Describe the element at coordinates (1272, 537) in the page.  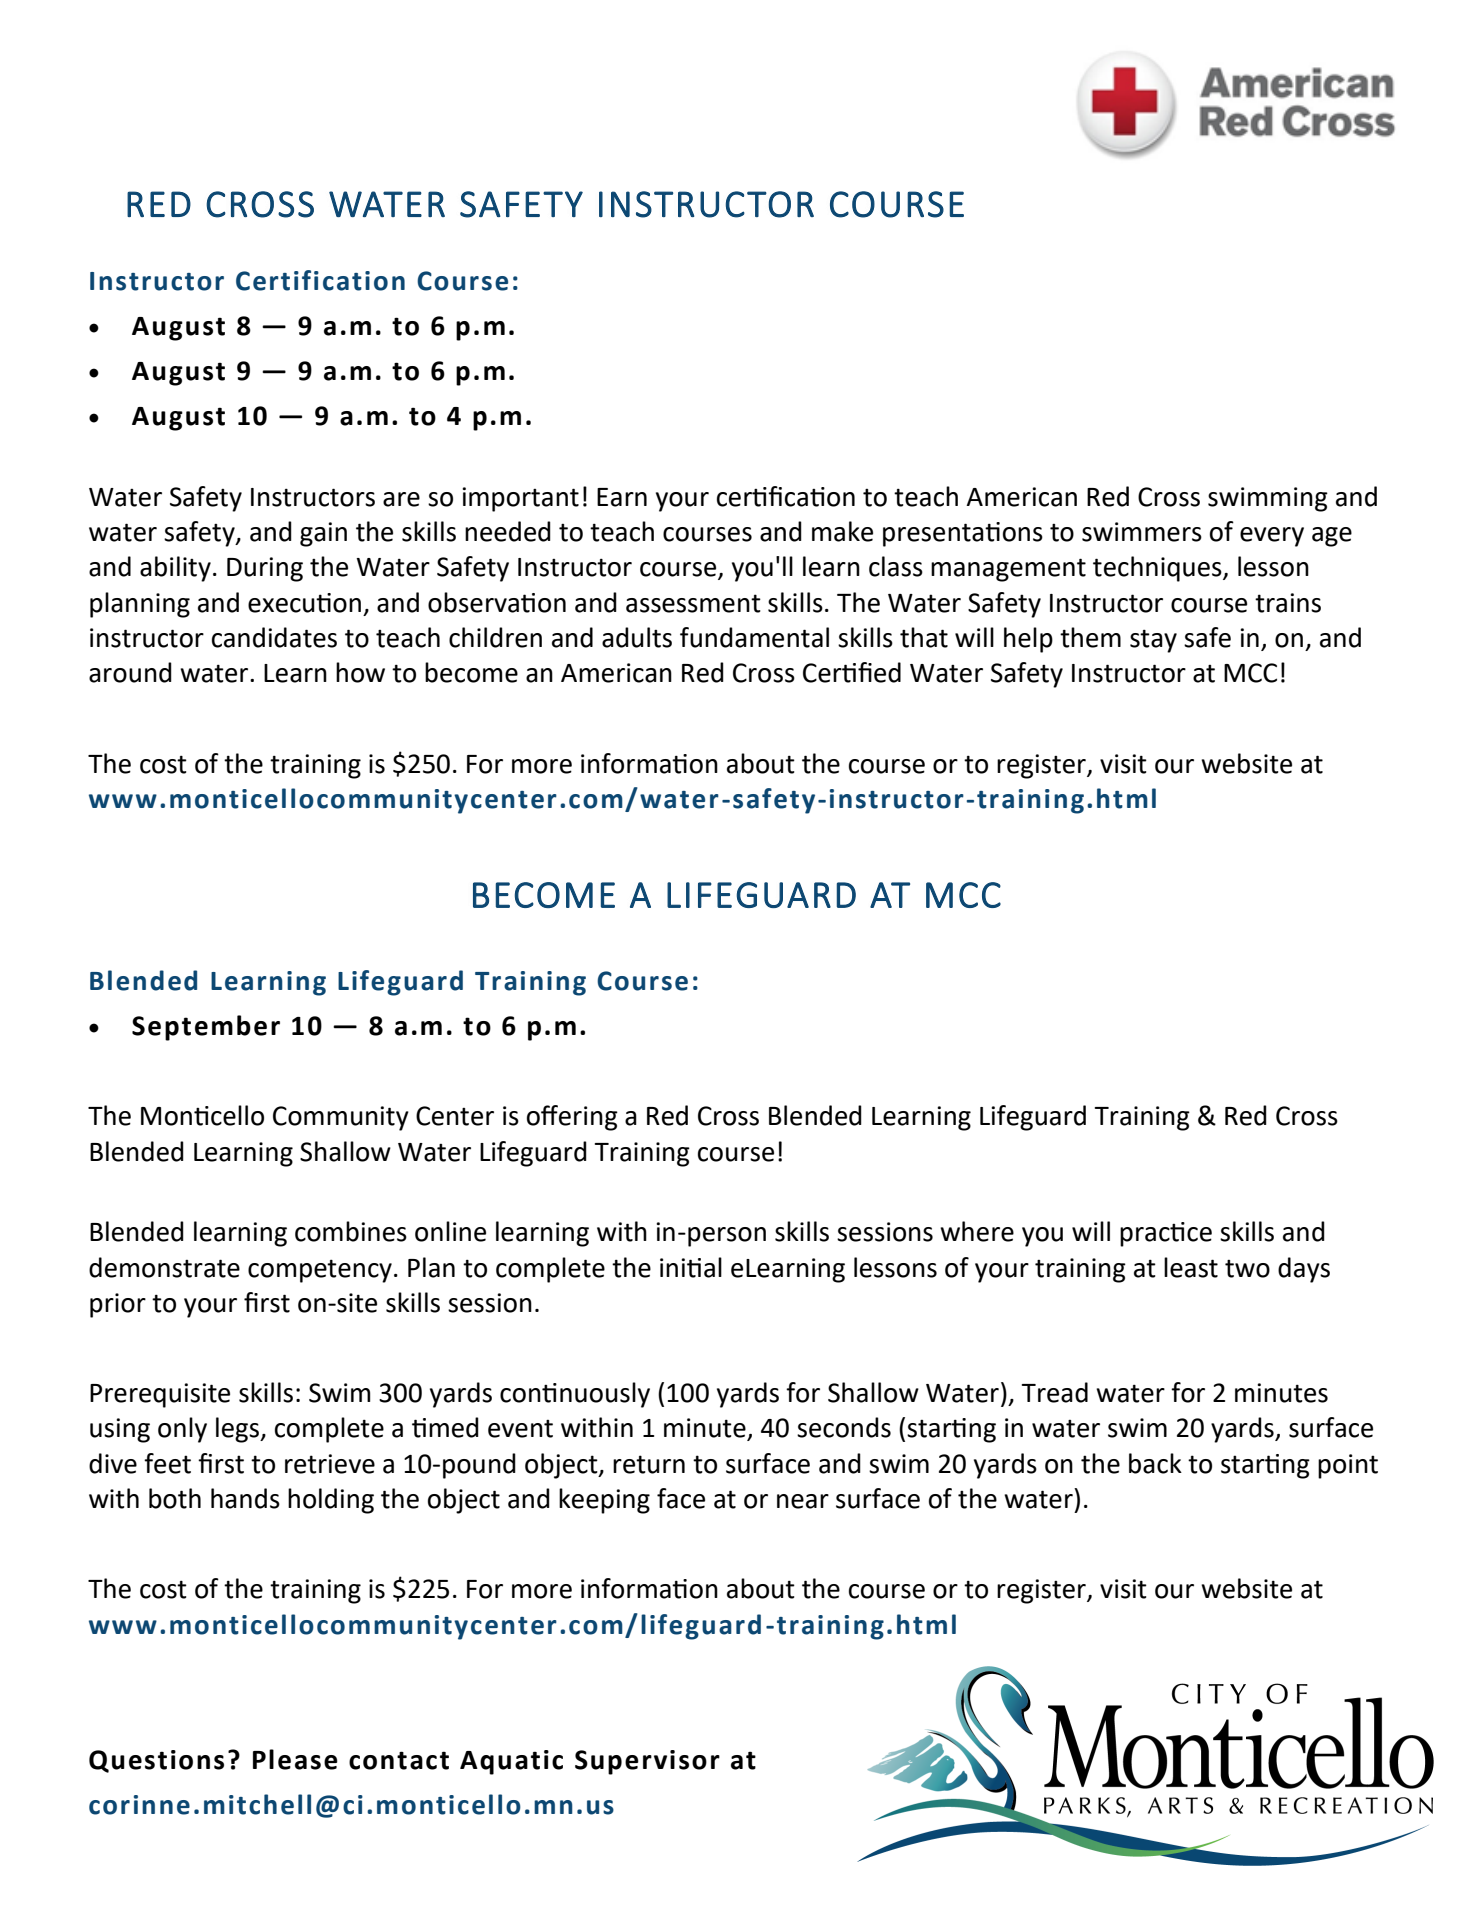
I see `every` at that location.
